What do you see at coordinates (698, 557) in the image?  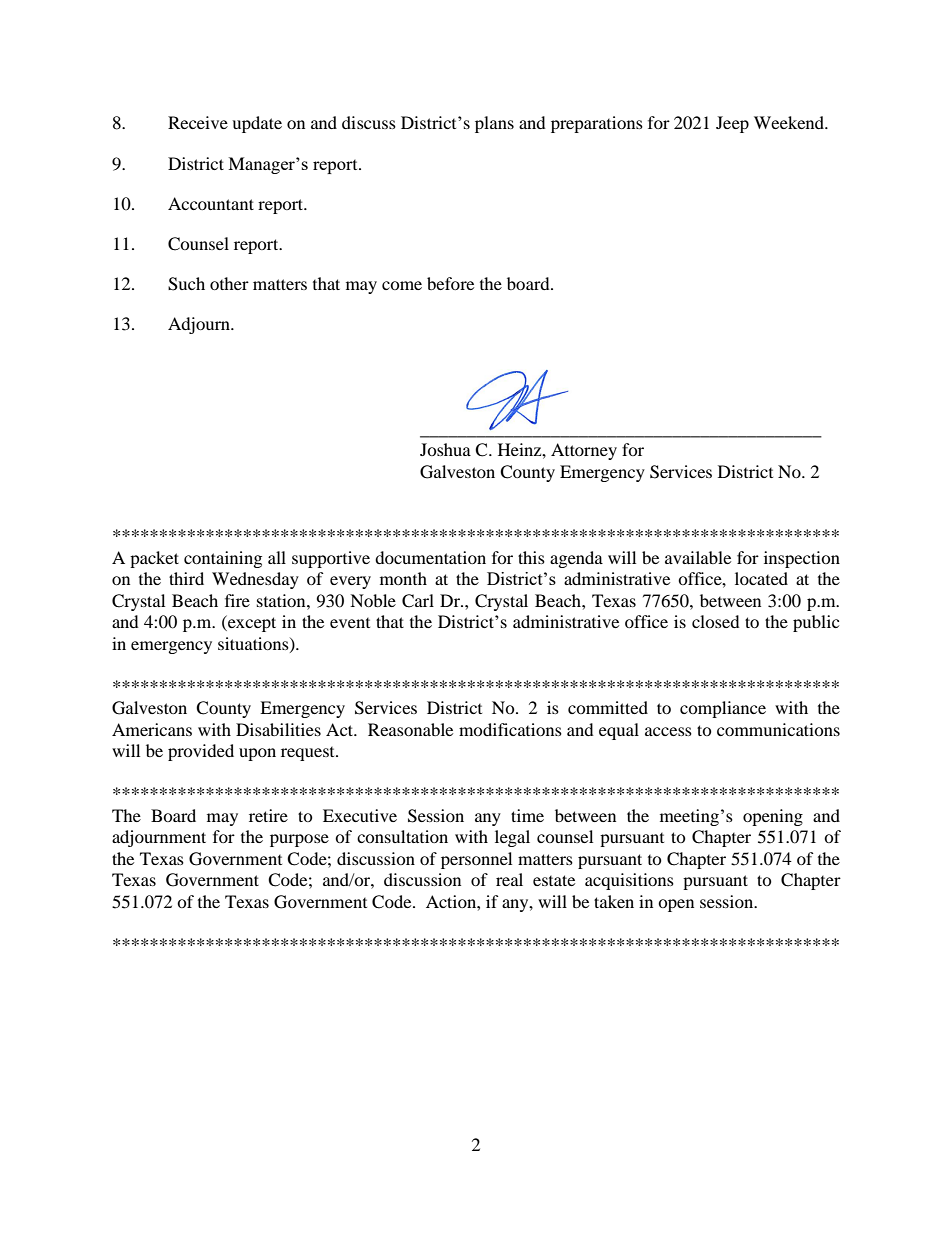 I see `available` at bounding box center [698, 557].
